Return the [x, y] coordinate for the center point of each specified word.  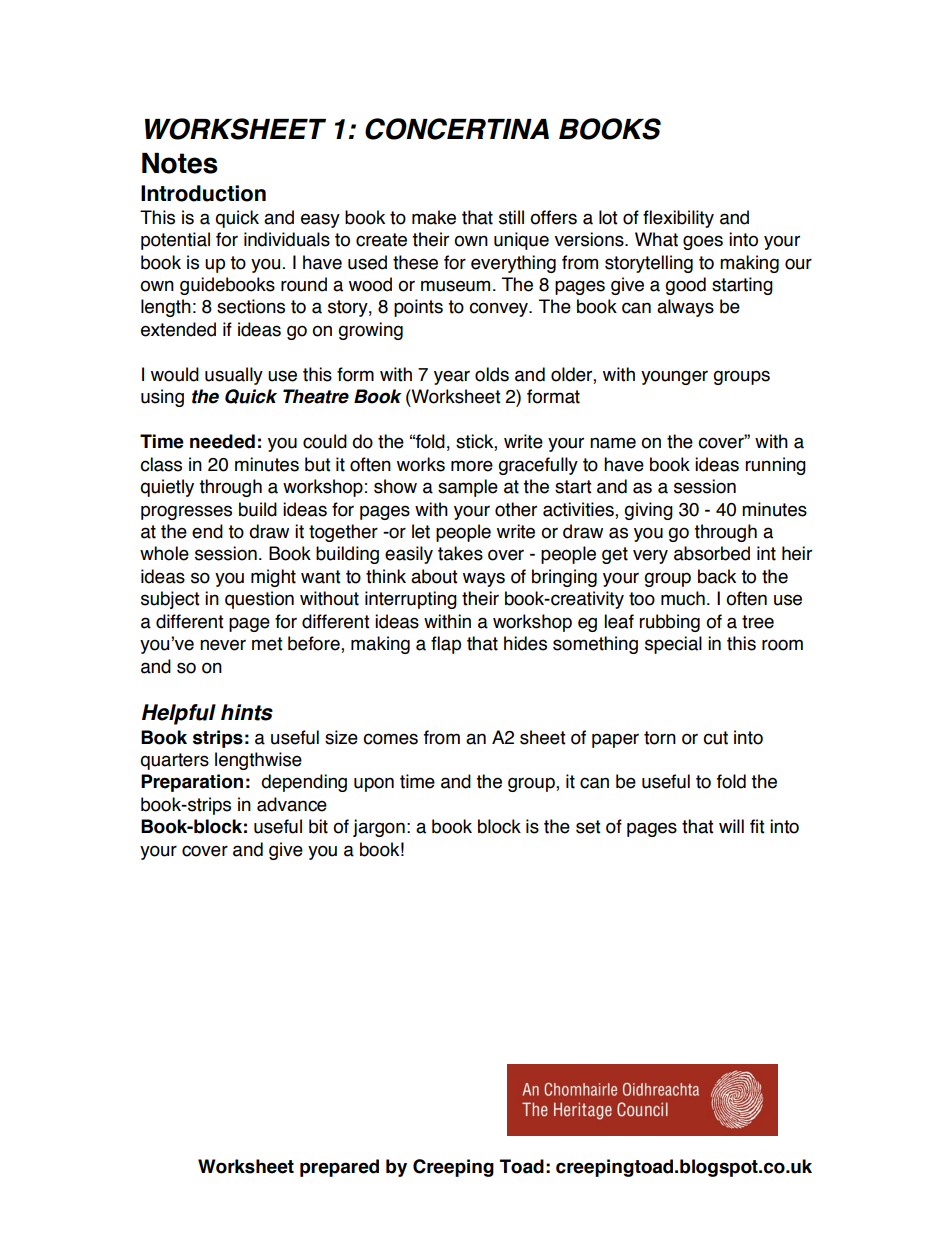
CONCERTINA [457, 129]
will [731, 826]
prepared [339, 1168]
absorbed [712, 553]
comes [390, 739]
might [273, 578]
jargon [379, 828]
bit [318, 826]
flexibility [678, 219]
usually [234, 376]
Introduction [203, 193]
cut [715, 738]
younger [674, 377]
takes [460, 553]
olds [492, 374]
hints [247, 712]
